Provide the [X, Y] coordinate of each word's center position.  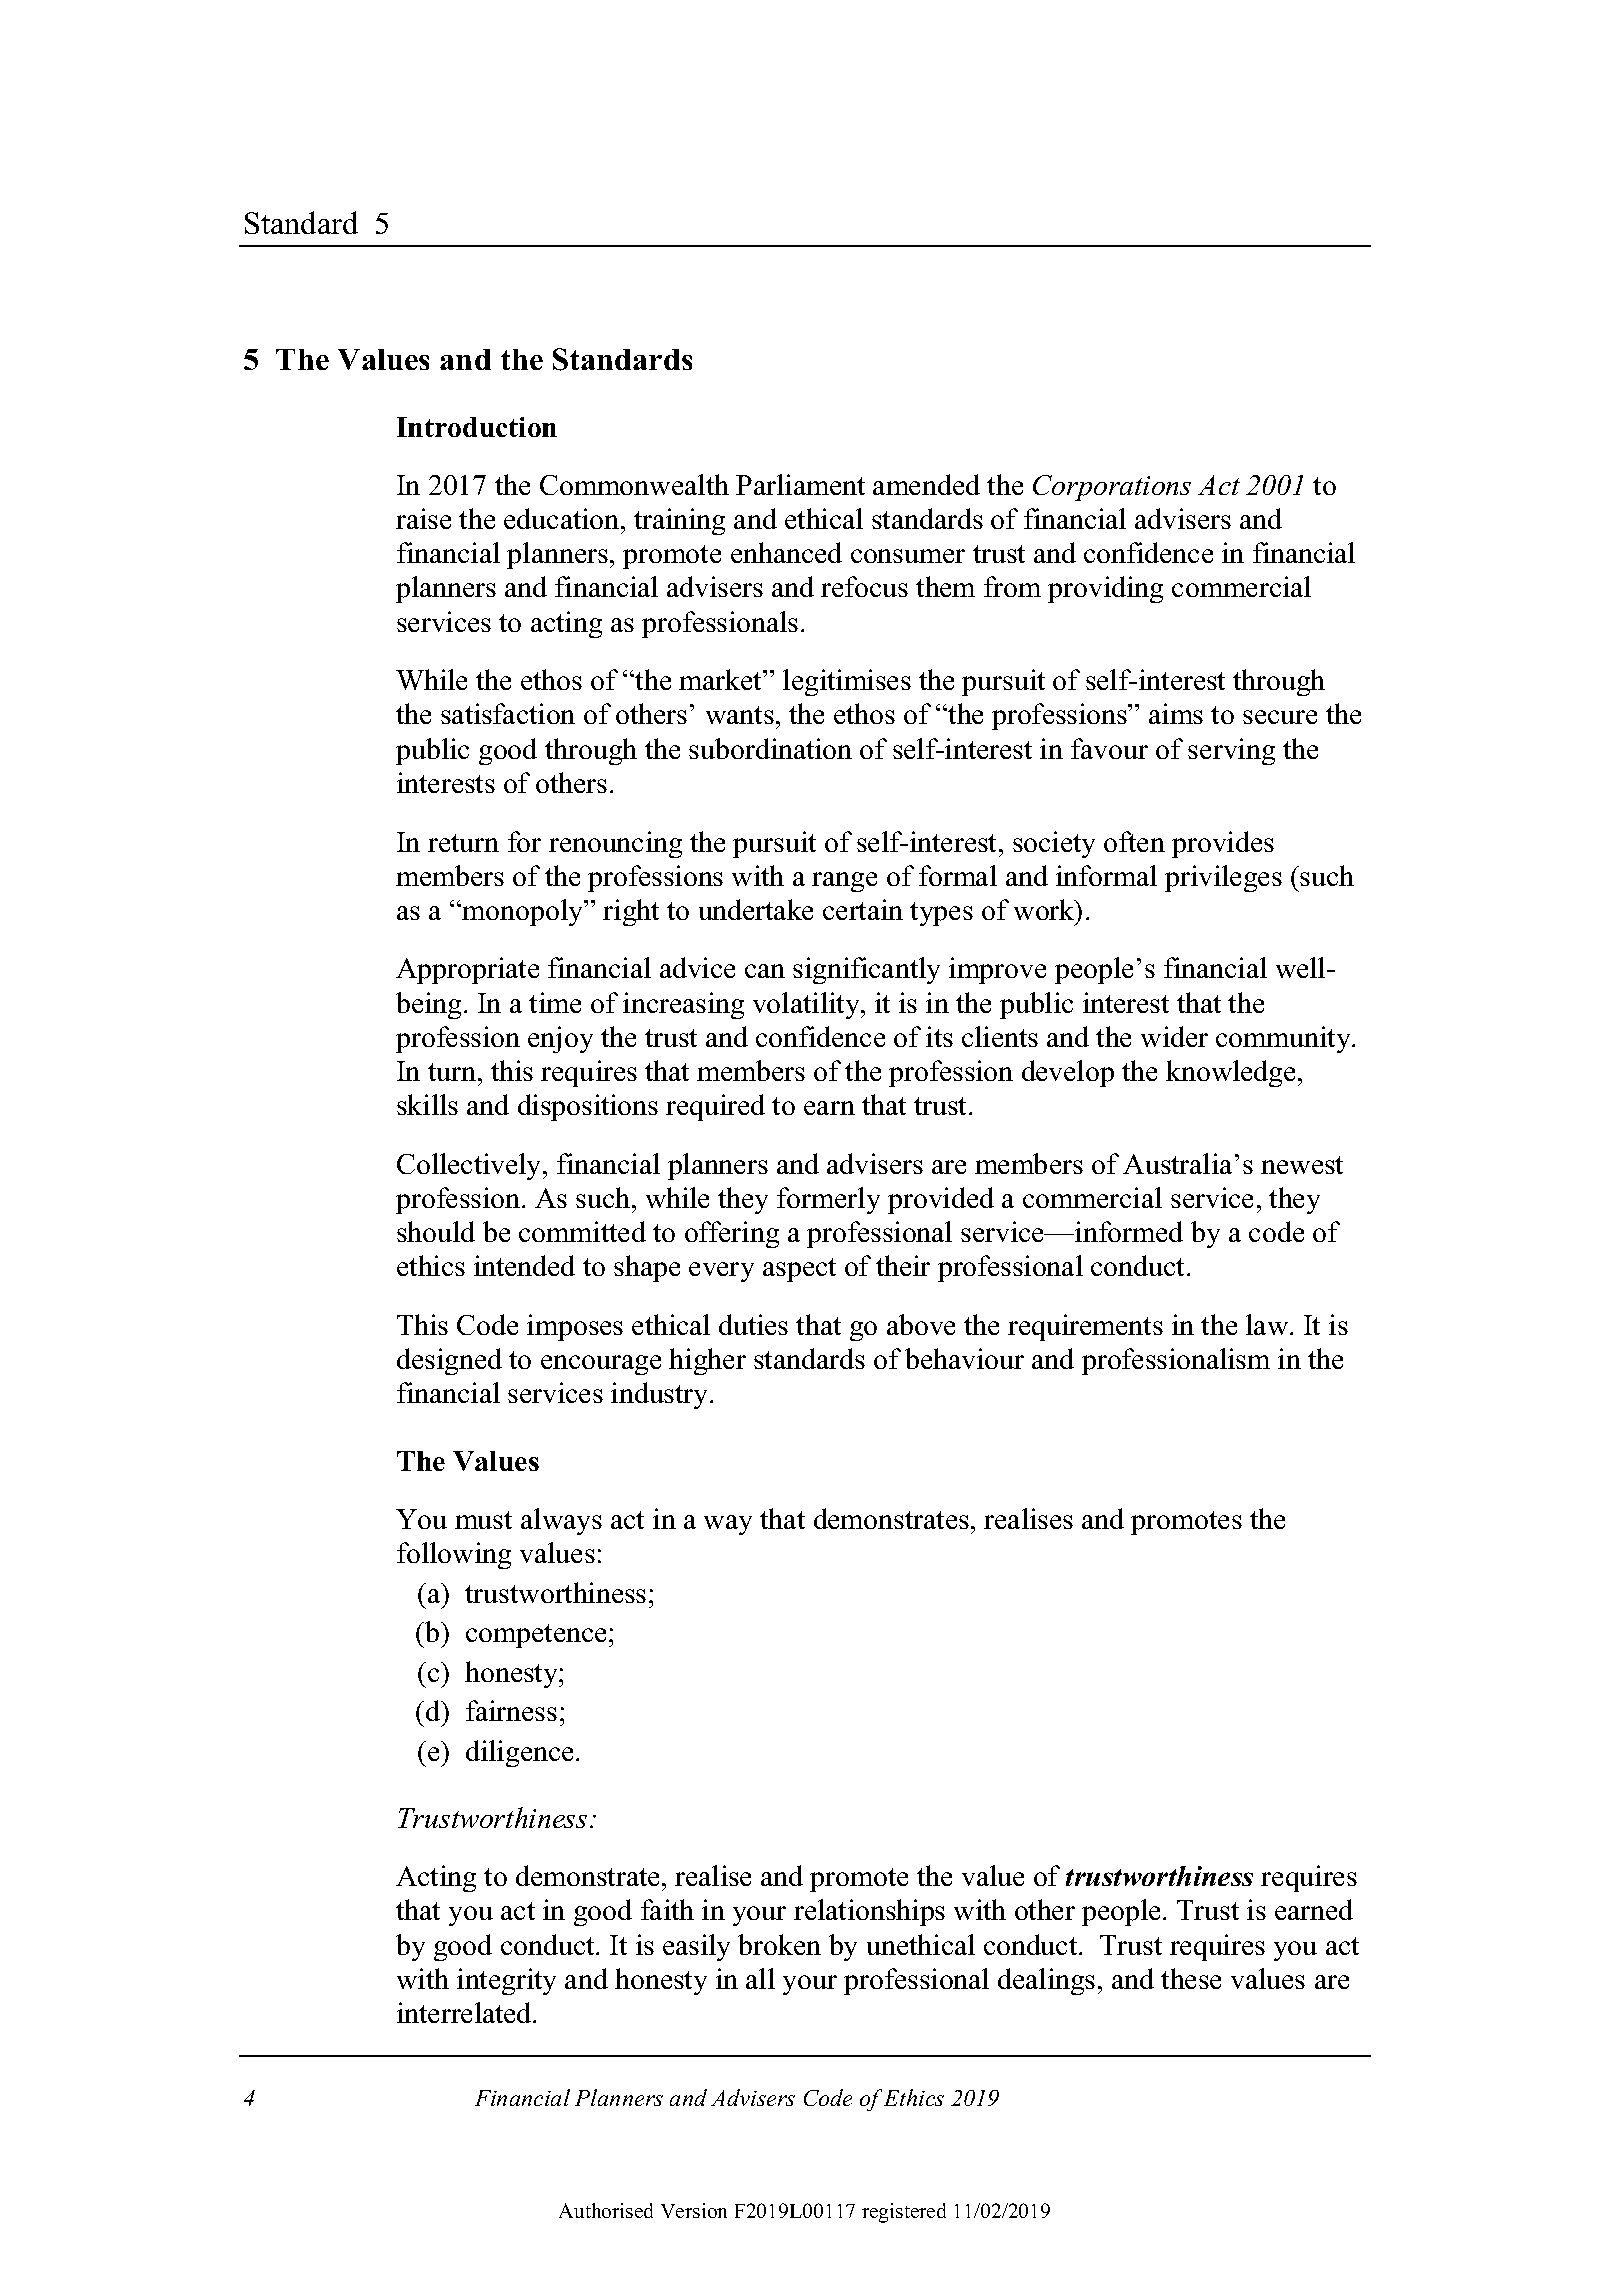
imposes [575, 1327]
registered [904, 2213]
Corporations [1112, 488]
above [921, 1324]
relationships [869, 1912]
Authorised [606, 2210]
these [1191, 1978]
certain [863, 909]
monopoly [524, 912]
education [563, 518]
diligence [519, 1753]
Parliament [800, 484]
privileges [1223, 878]
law [1268, 1324]
